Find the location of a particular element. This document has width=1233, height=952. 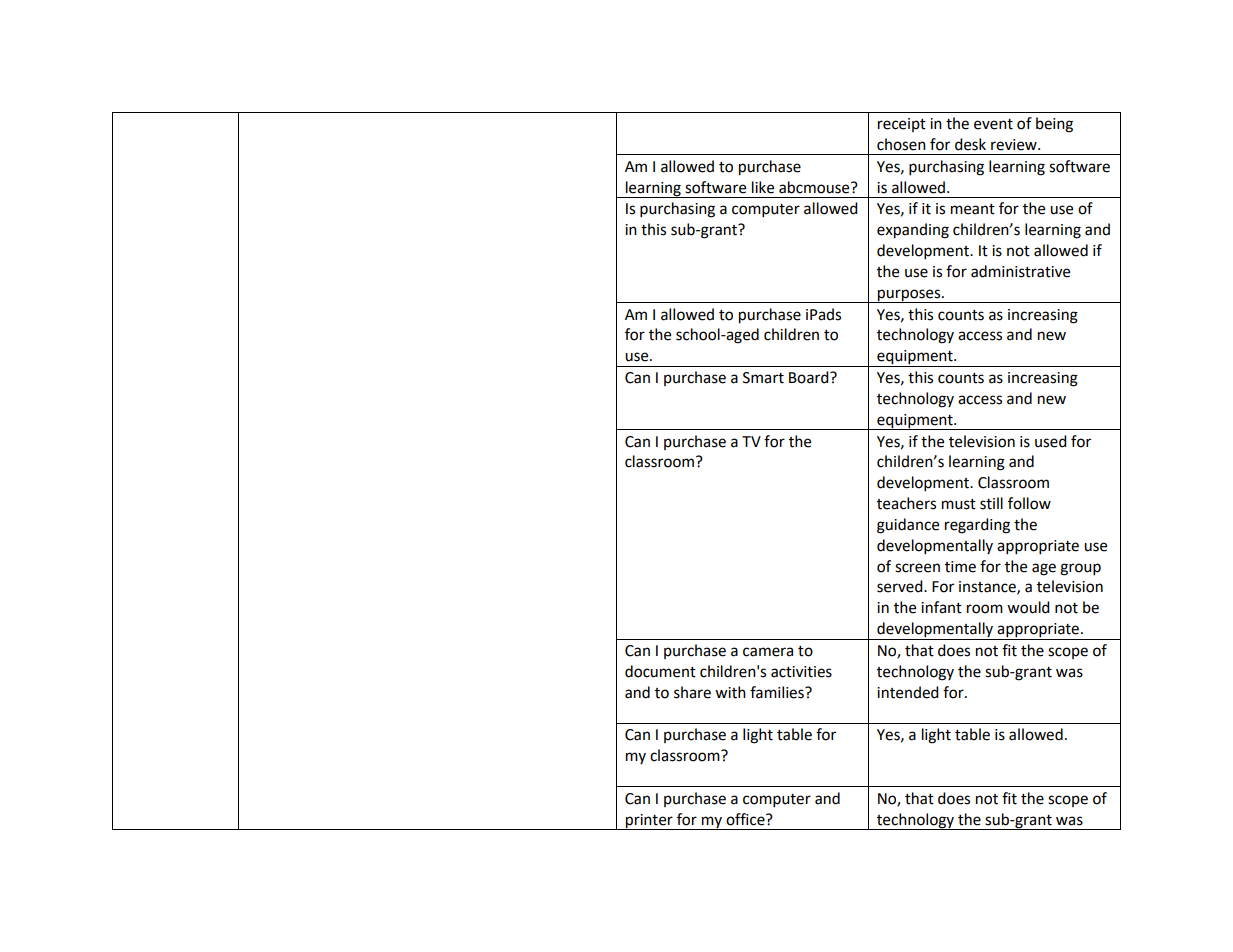

Smart is located at coordinates (763, 378).
